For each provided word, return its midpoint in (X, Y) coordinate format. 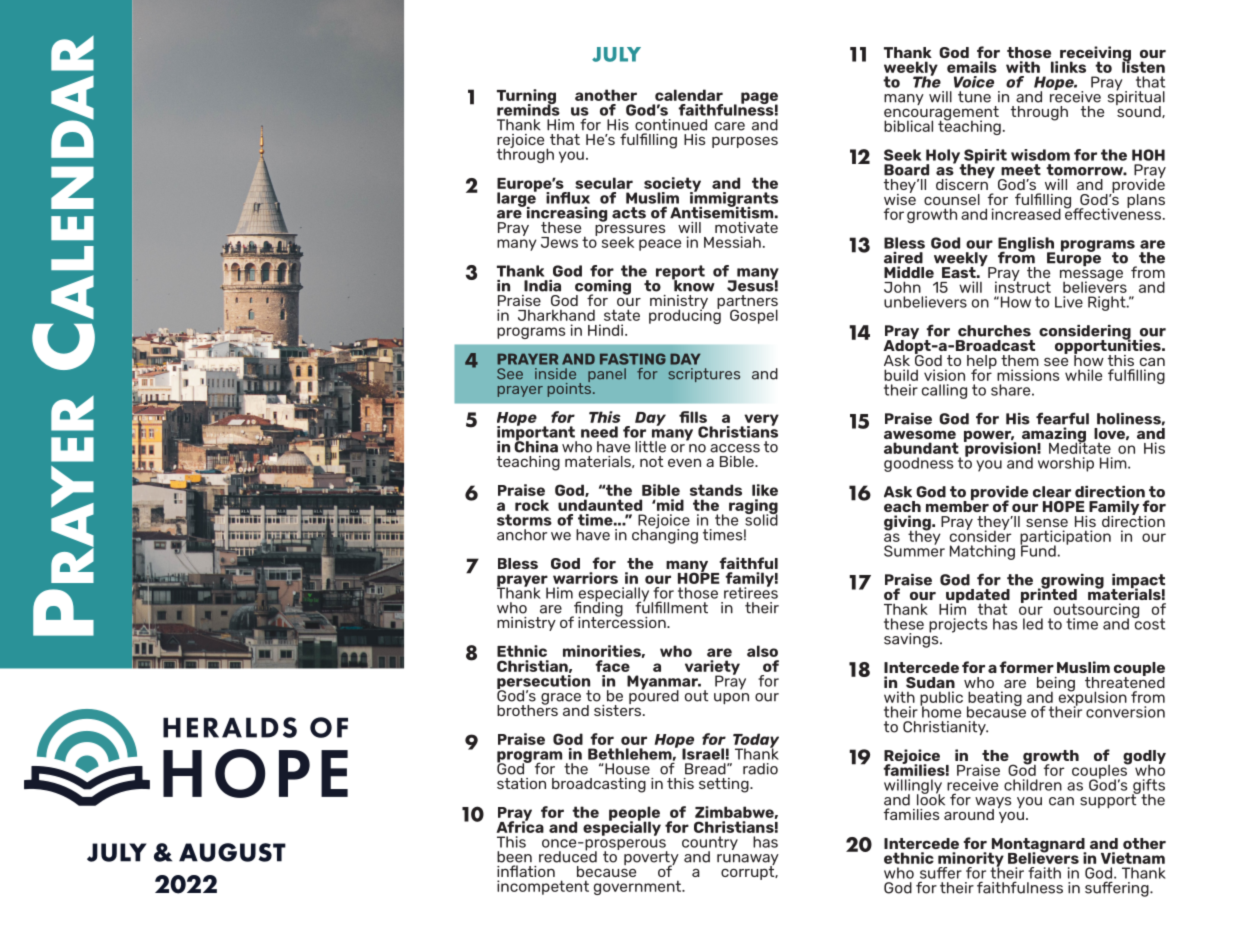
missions (1028, 375)
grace (561, 699)
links (1068, 67)
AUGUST (232, 852)
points (571, 388)
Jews (559, 242)
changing (665, 535)
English (1026, 245)
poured (654, 696)
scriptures (704, 375)
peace (660, 245)
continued (671, 125)
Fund (1038, 550)
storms (524, 520)
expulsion (1091, 698)
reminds (528, 109)
